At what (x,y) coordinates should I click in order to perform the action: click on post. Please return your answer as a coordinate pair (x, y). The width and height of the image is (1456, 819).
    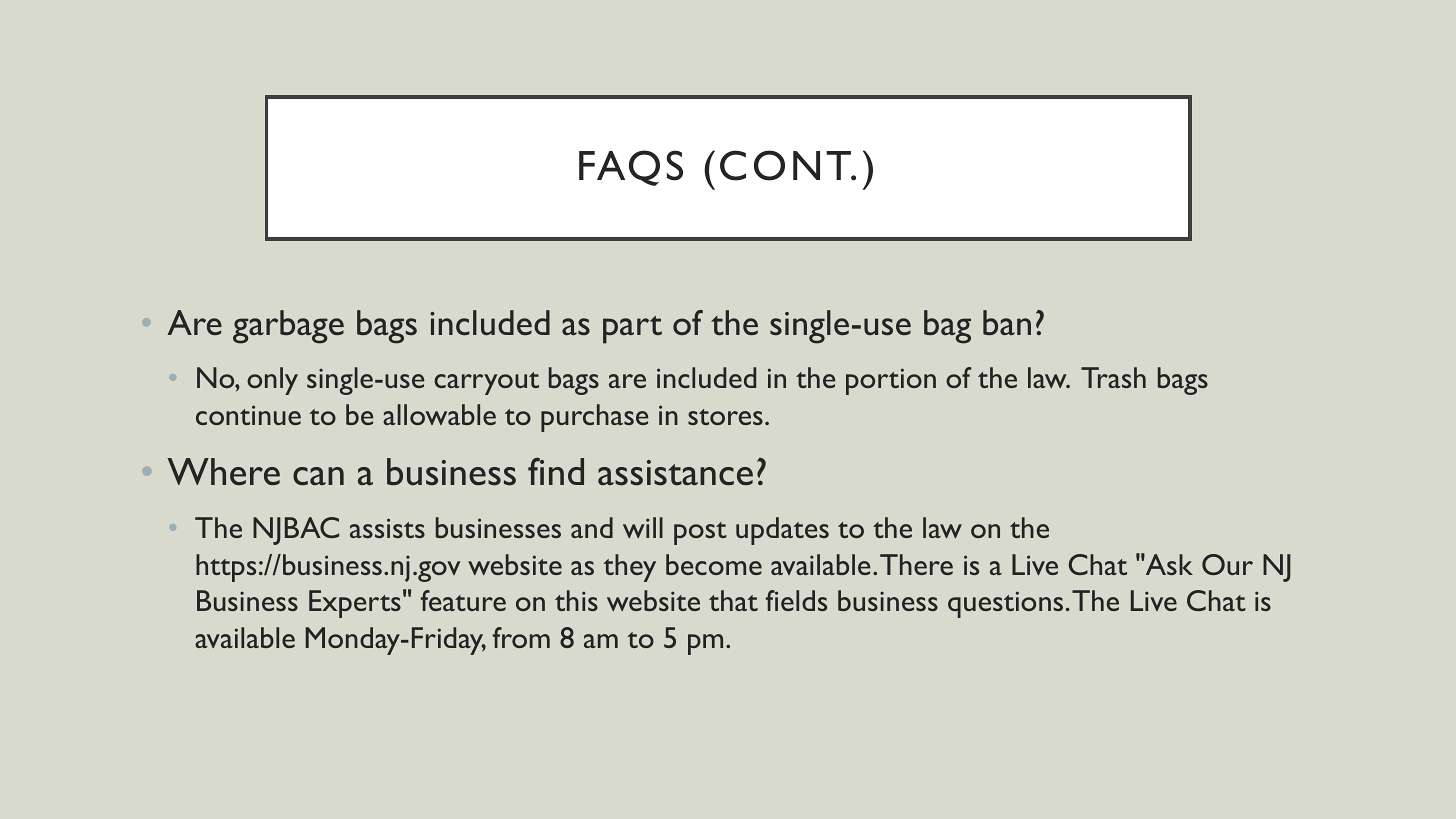
    Looking at the image, I should click on (700, 533).
